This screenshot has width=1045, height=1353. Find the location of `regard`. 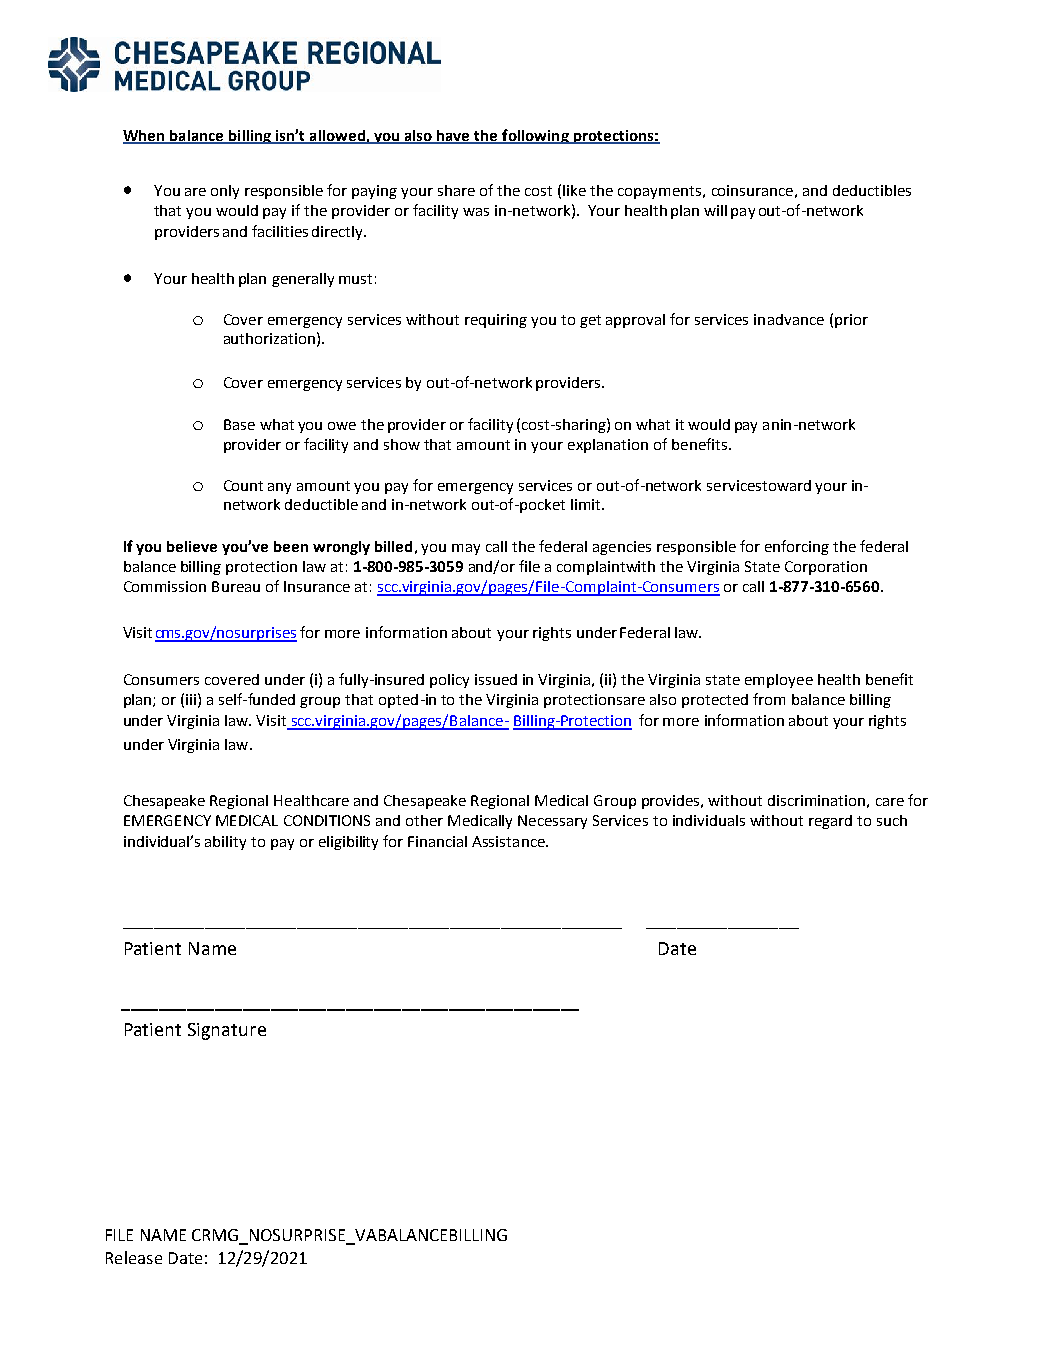

regard is located at coordinates (830, 822).
